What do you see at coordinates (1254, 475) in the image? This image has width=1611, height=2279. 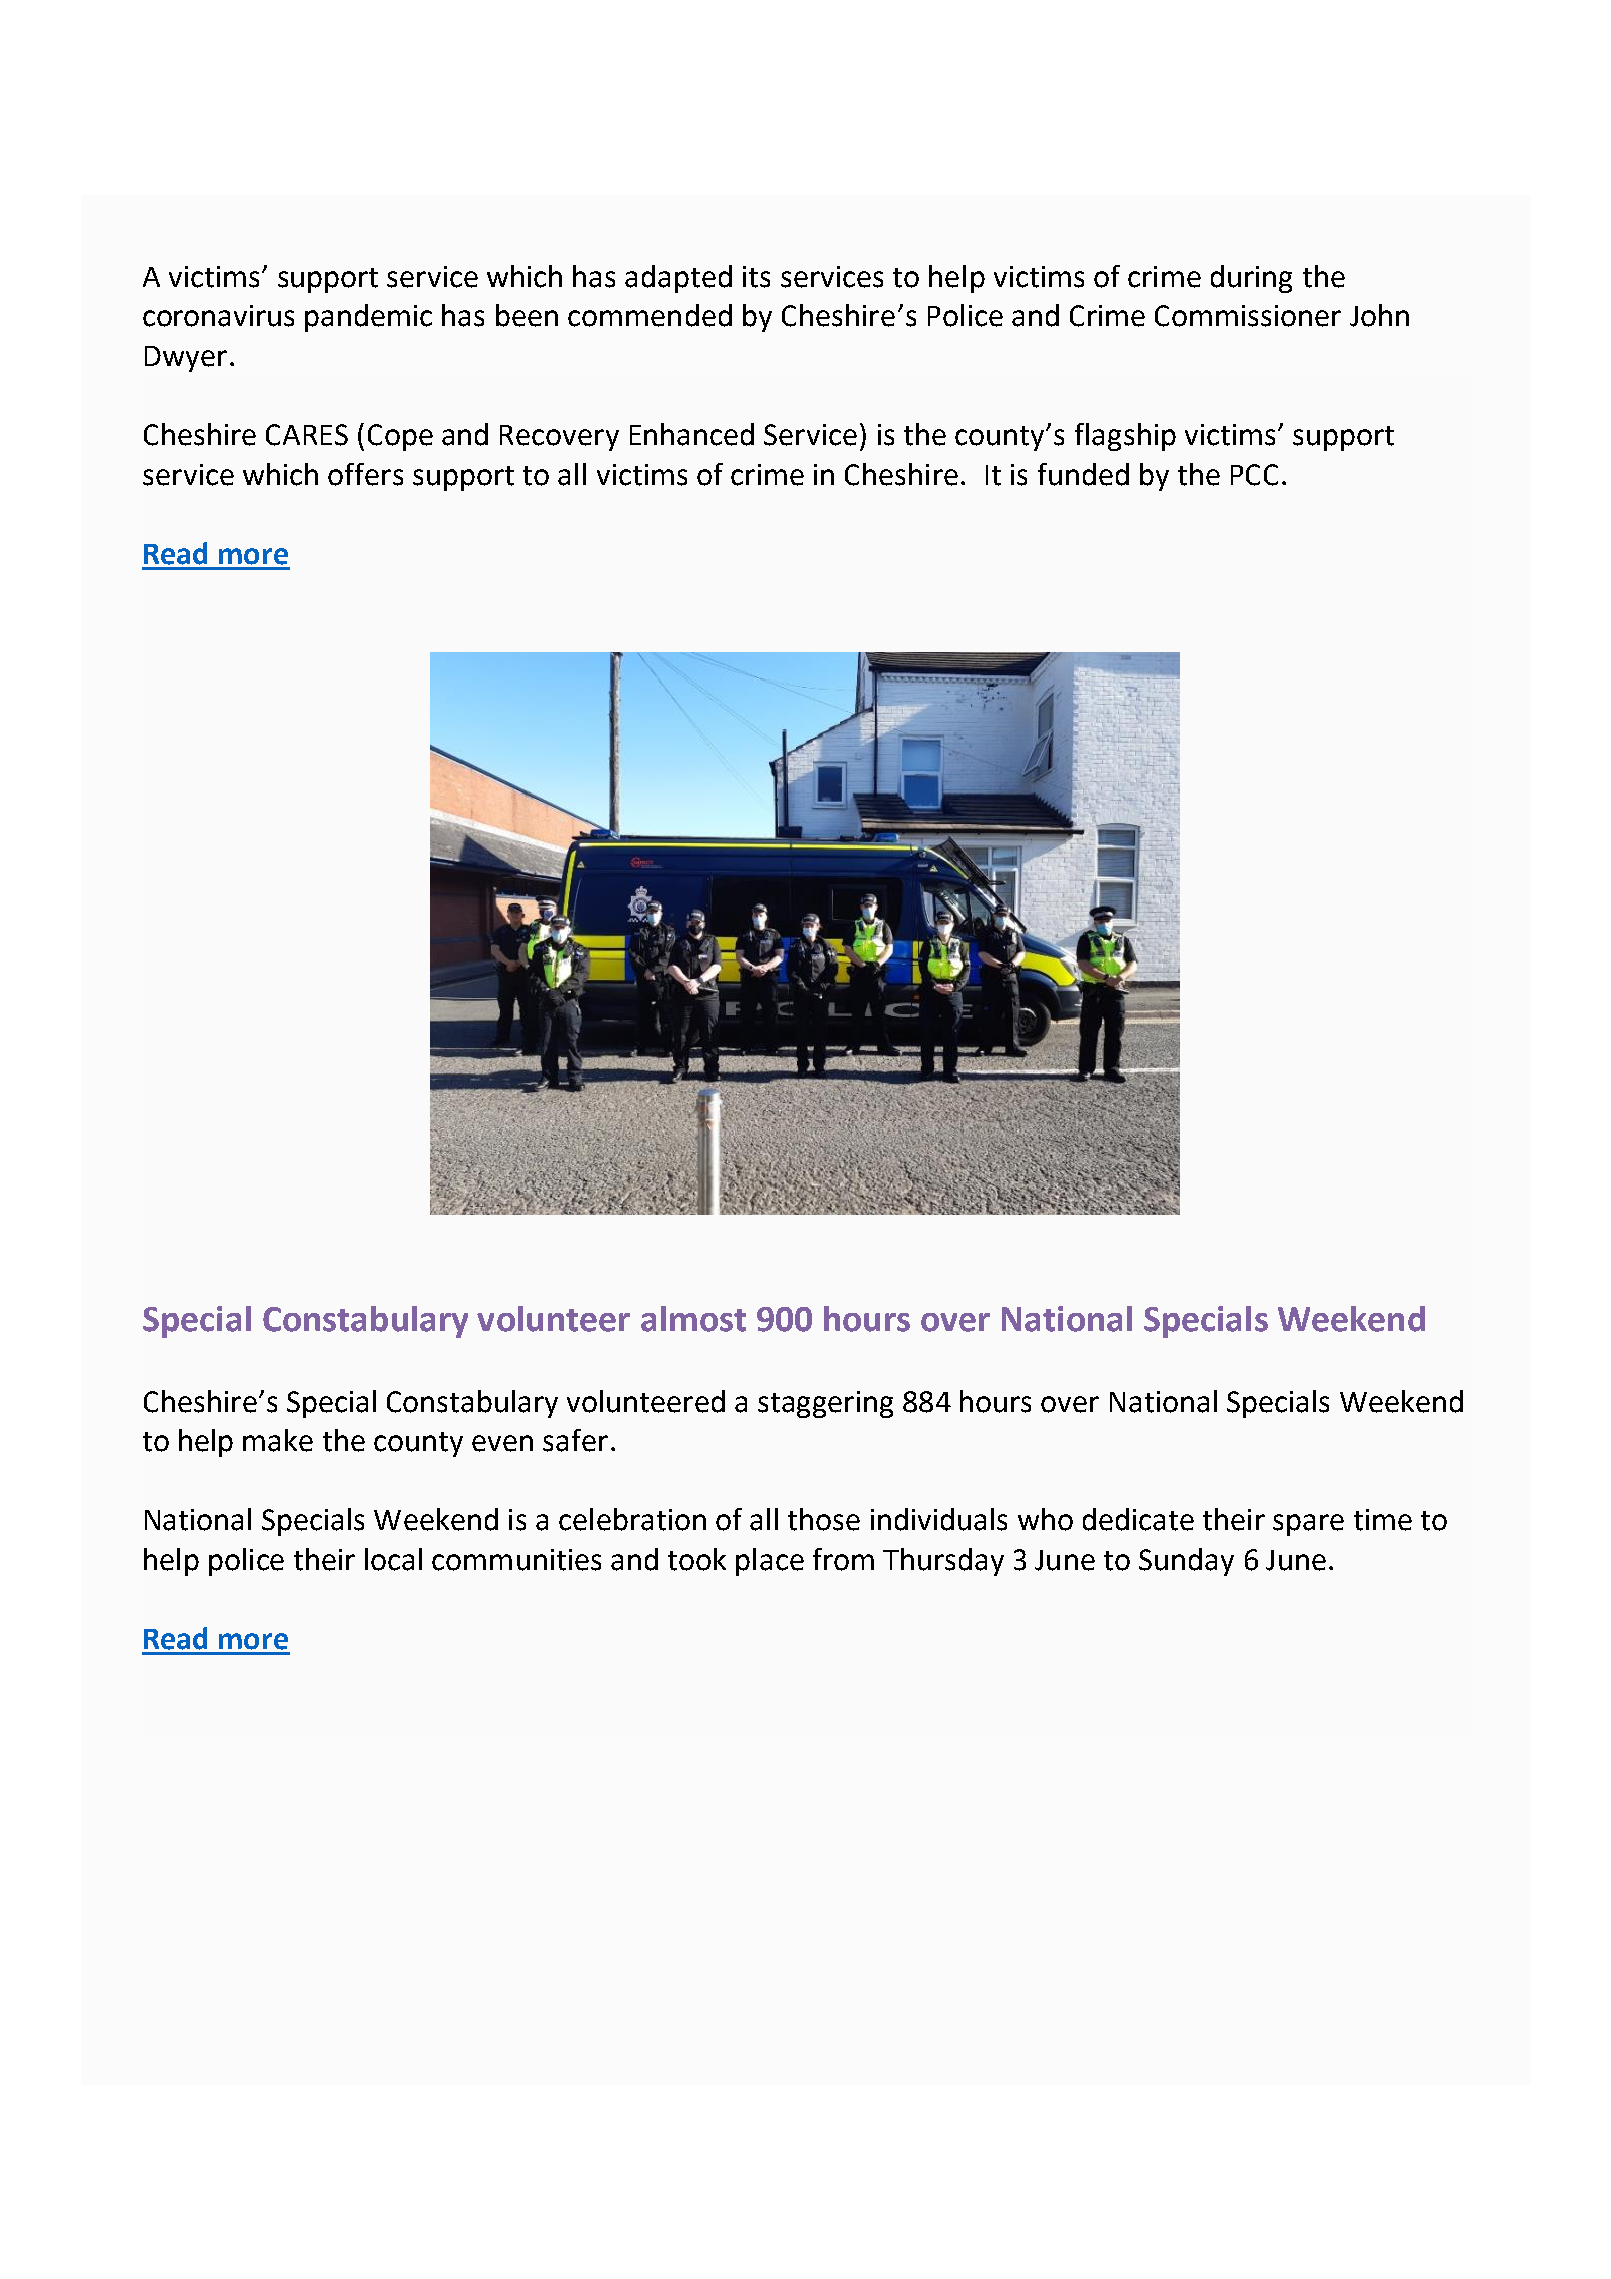 I see `PCC` at bounding box center [1254, 475].
